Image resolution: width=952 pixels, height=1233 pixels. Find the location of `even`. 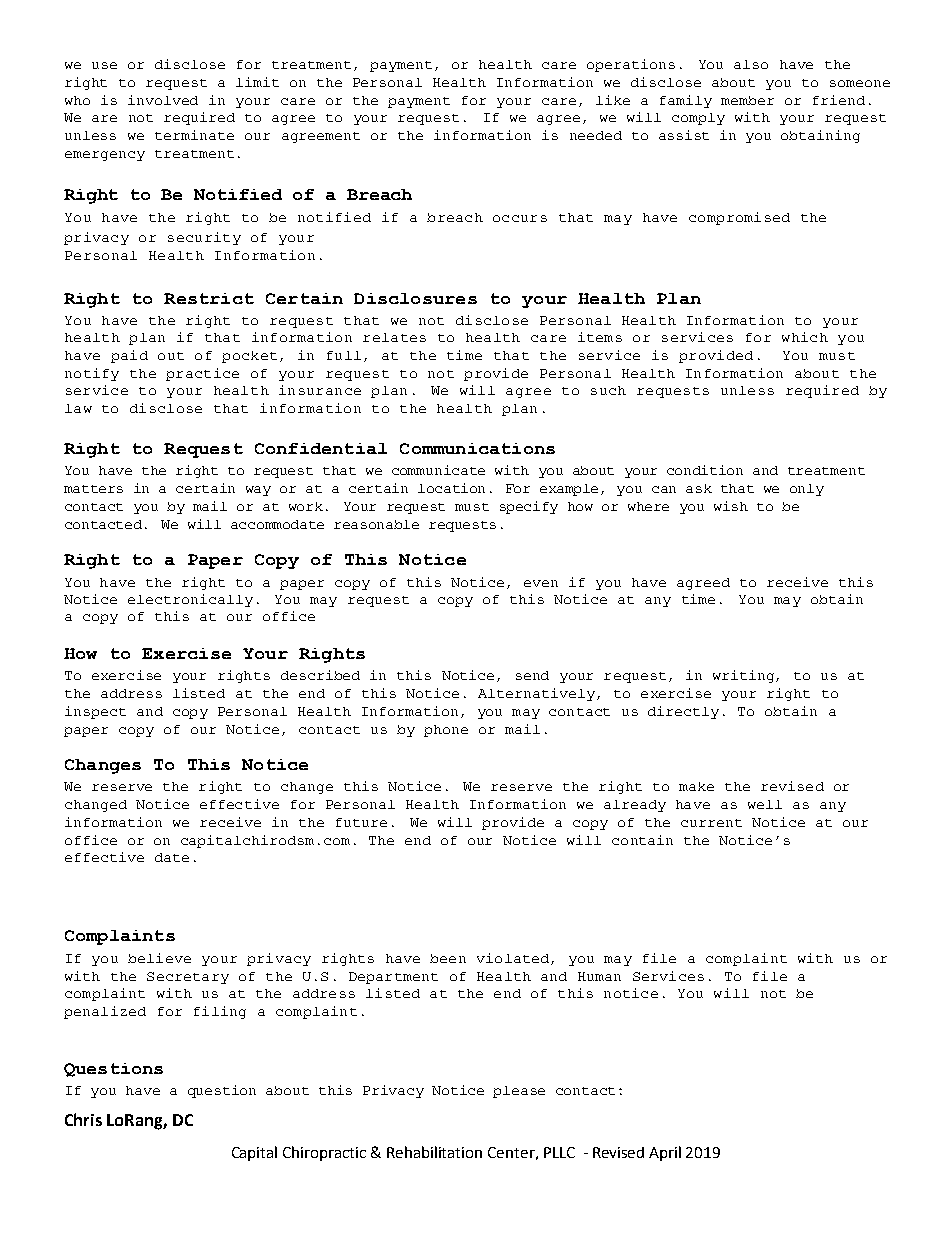

even is located at coordinates (541, 583).
